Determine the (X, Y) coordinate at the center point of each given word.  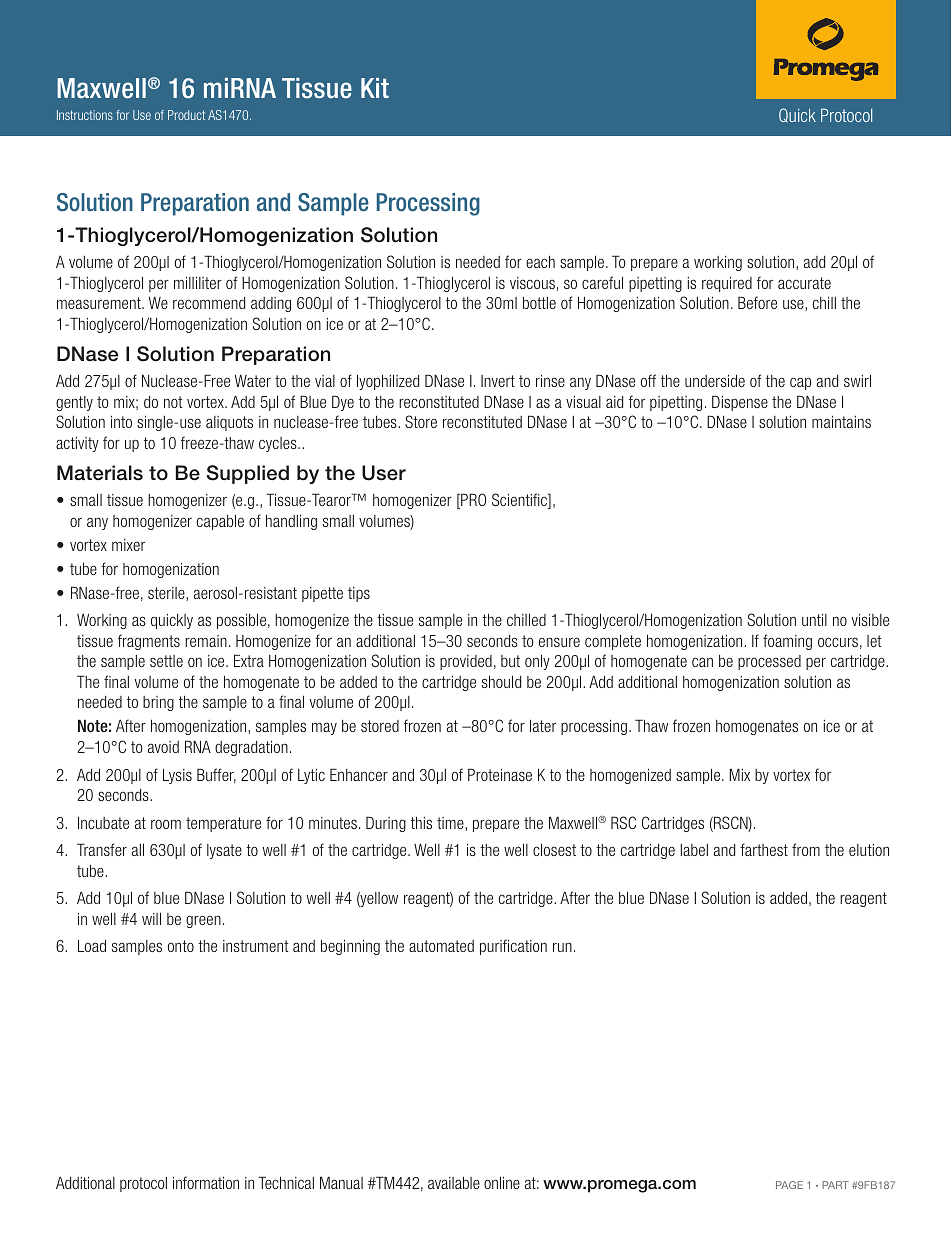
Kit (375, 88)
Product (186, 115)
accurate (804, 283)
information (206, 1182)
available (454, 1183)
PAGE (789, 1185)
